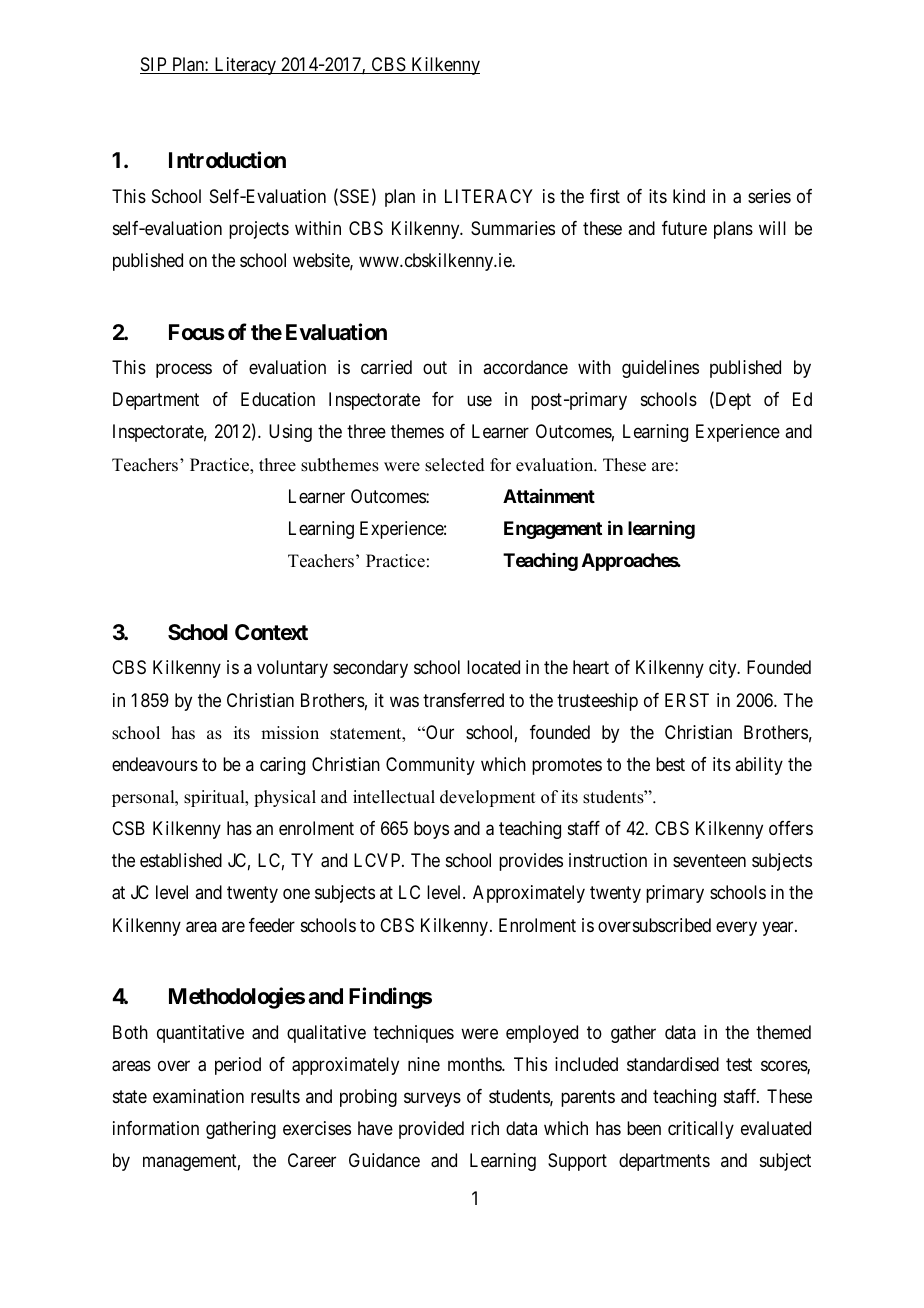  I want to click on kind, so click(689, 196).
